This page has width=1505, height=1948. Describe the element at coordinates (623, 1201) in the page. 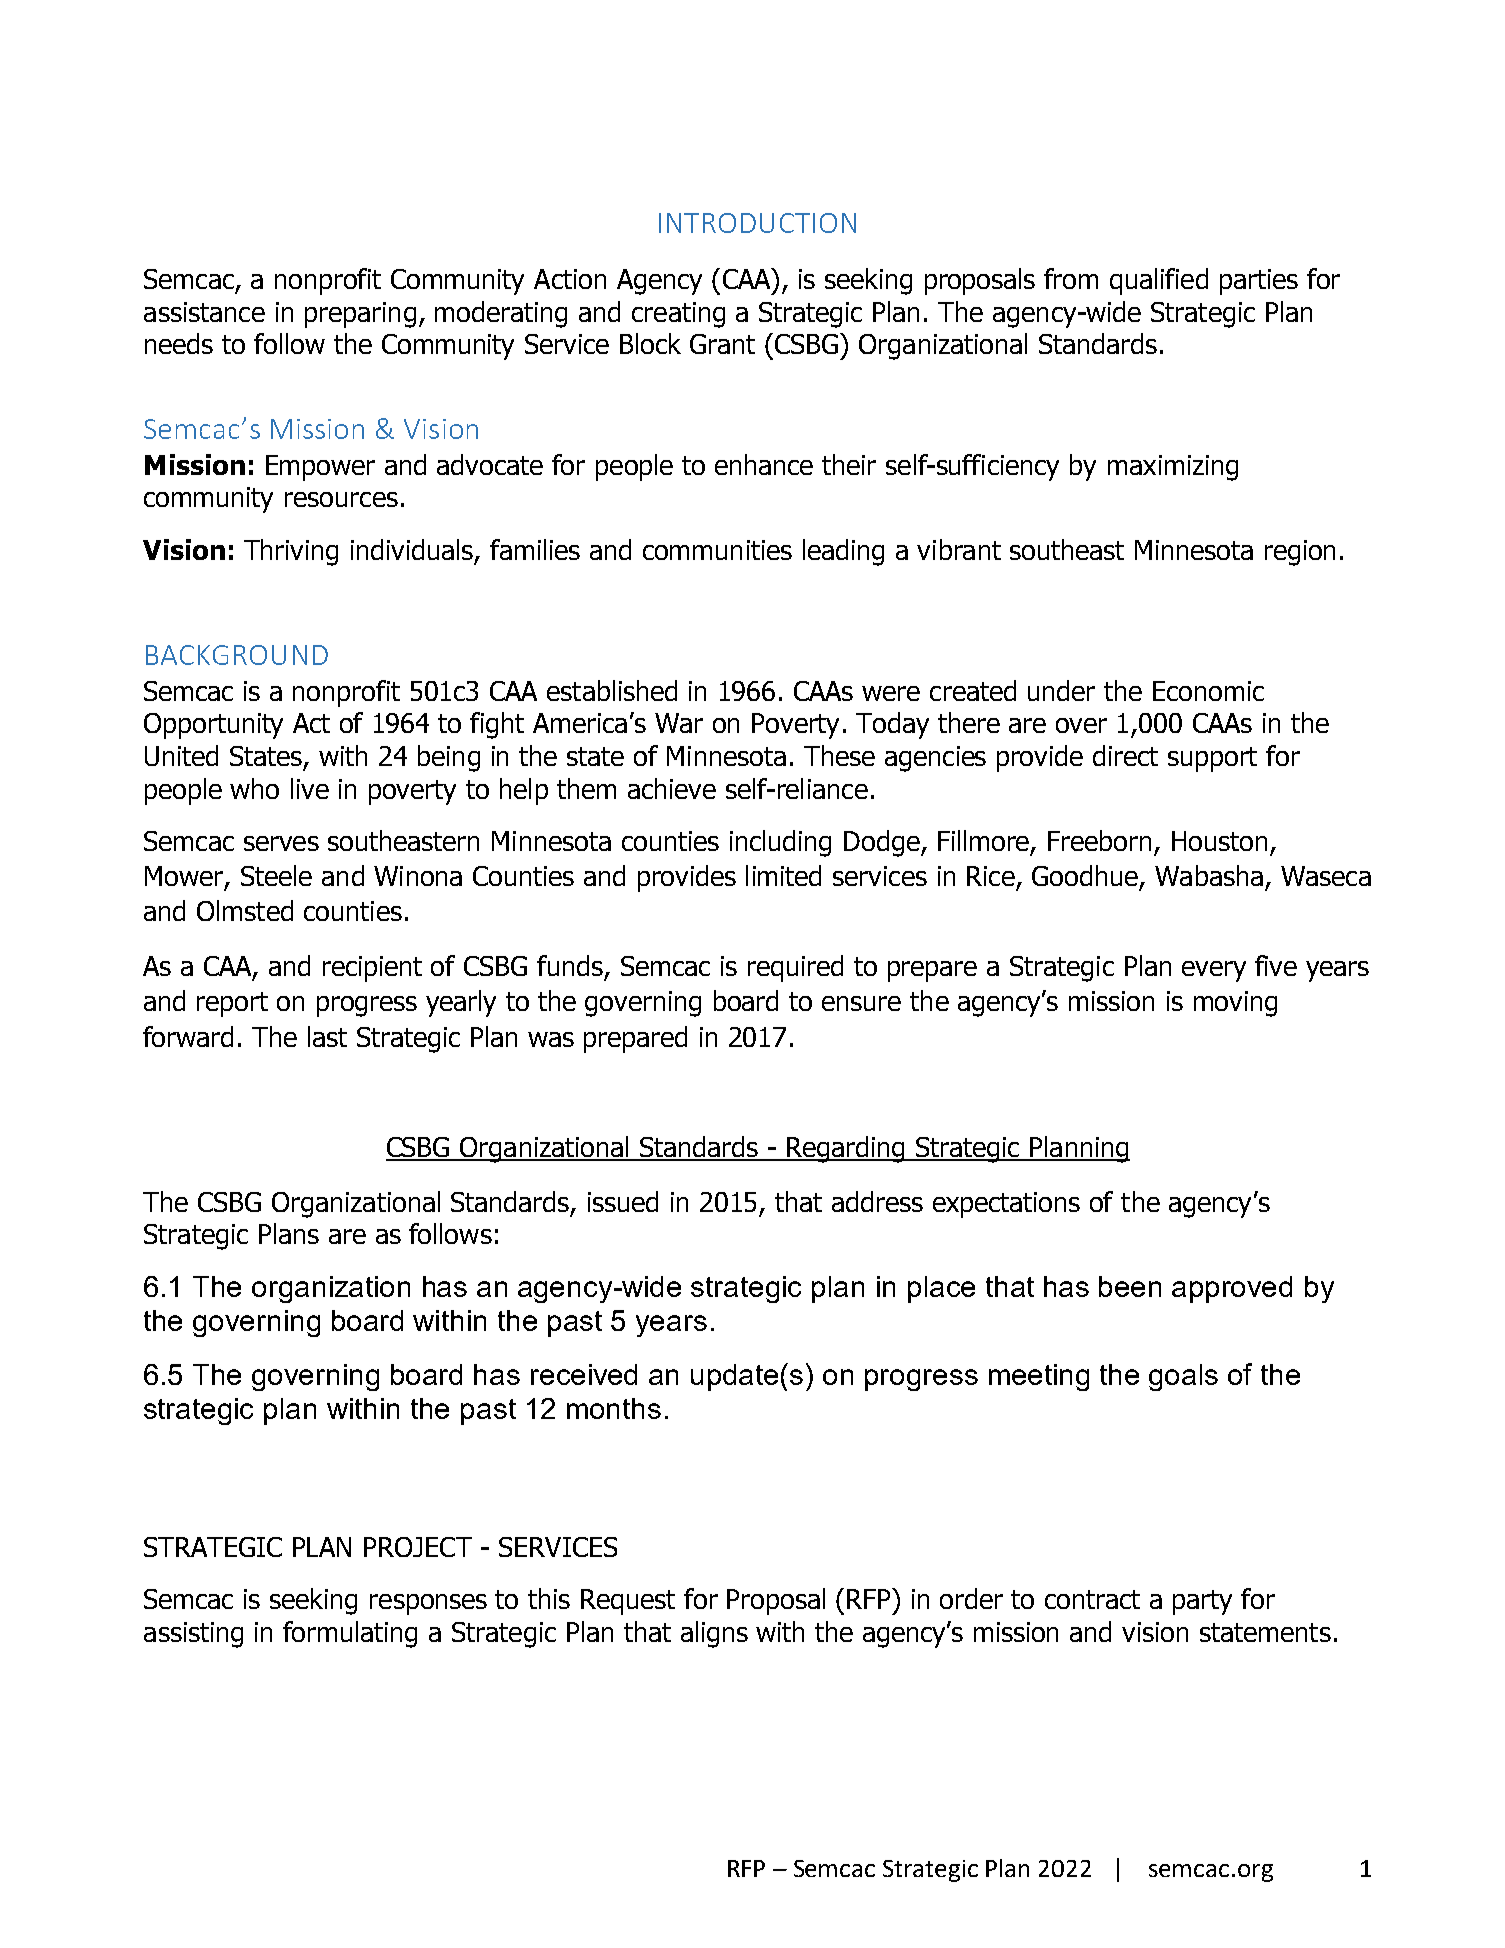

I see `issued` at that location.
